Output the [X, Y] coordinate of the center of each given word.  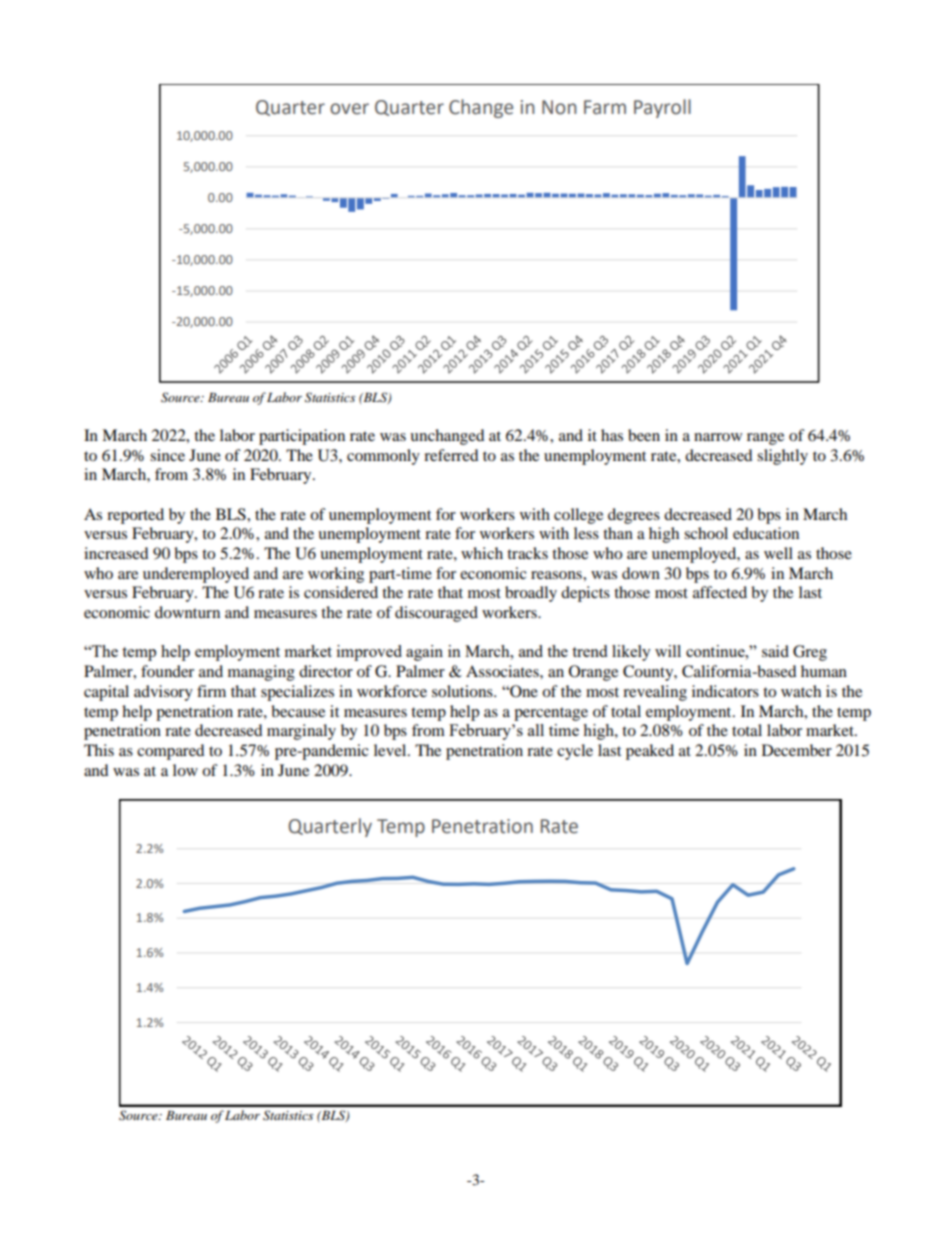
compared [171, 752]
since [167, 455]
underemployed [196, 575]
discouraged [436, 614]
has [612, 435]
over [349, 109]
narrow [718, 437]
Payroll [662, 108]
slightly [782, 457]
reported [135, 516]
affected [720, 592]
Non [559, 107]
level [391, 750]
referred [451, 455]
